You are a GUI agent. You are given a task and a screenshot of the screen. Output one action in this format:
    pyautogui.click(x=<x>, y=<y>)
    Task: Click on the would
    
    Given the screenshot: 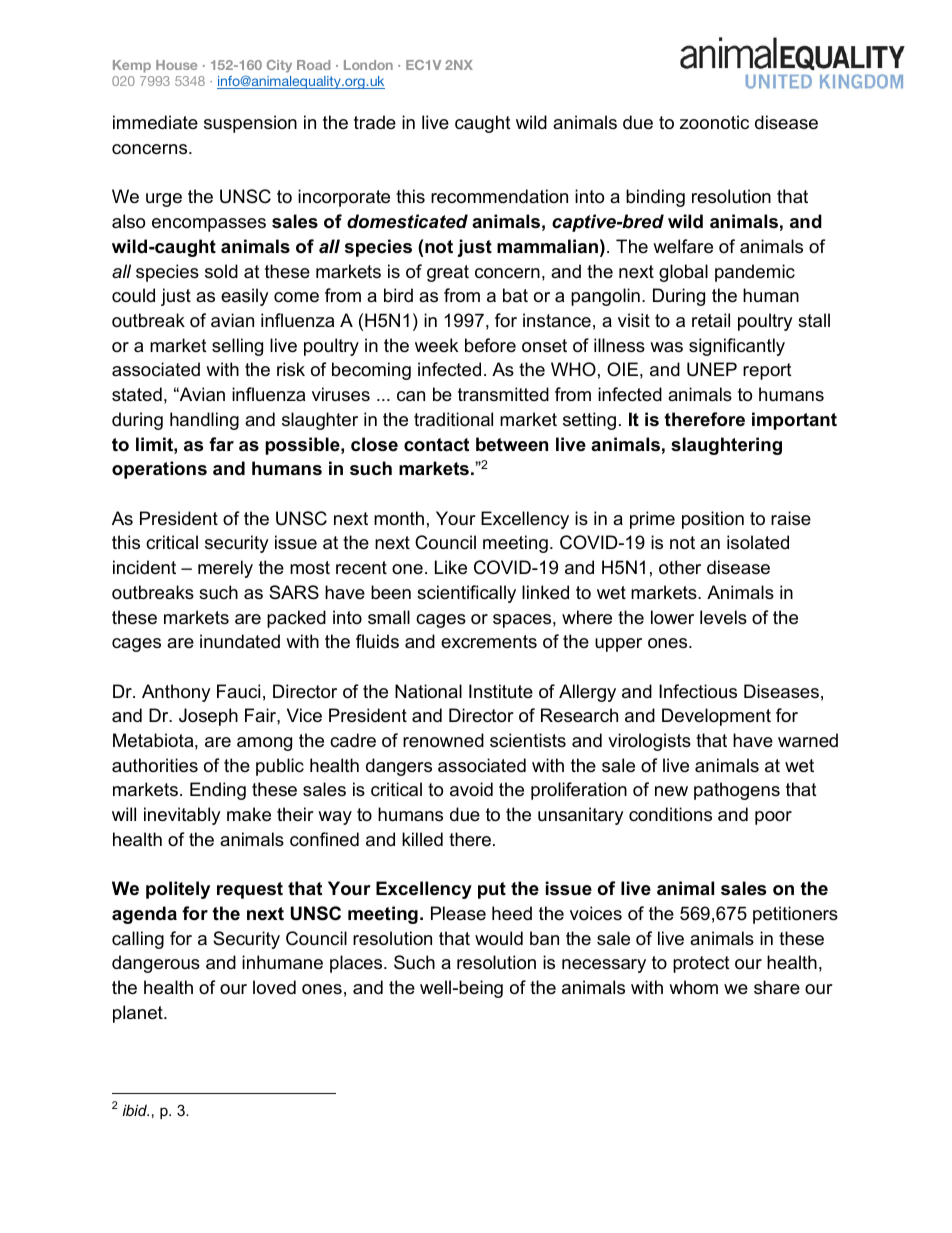 What is the action you would take?
    pyautogui.click(x=499, y=938)
